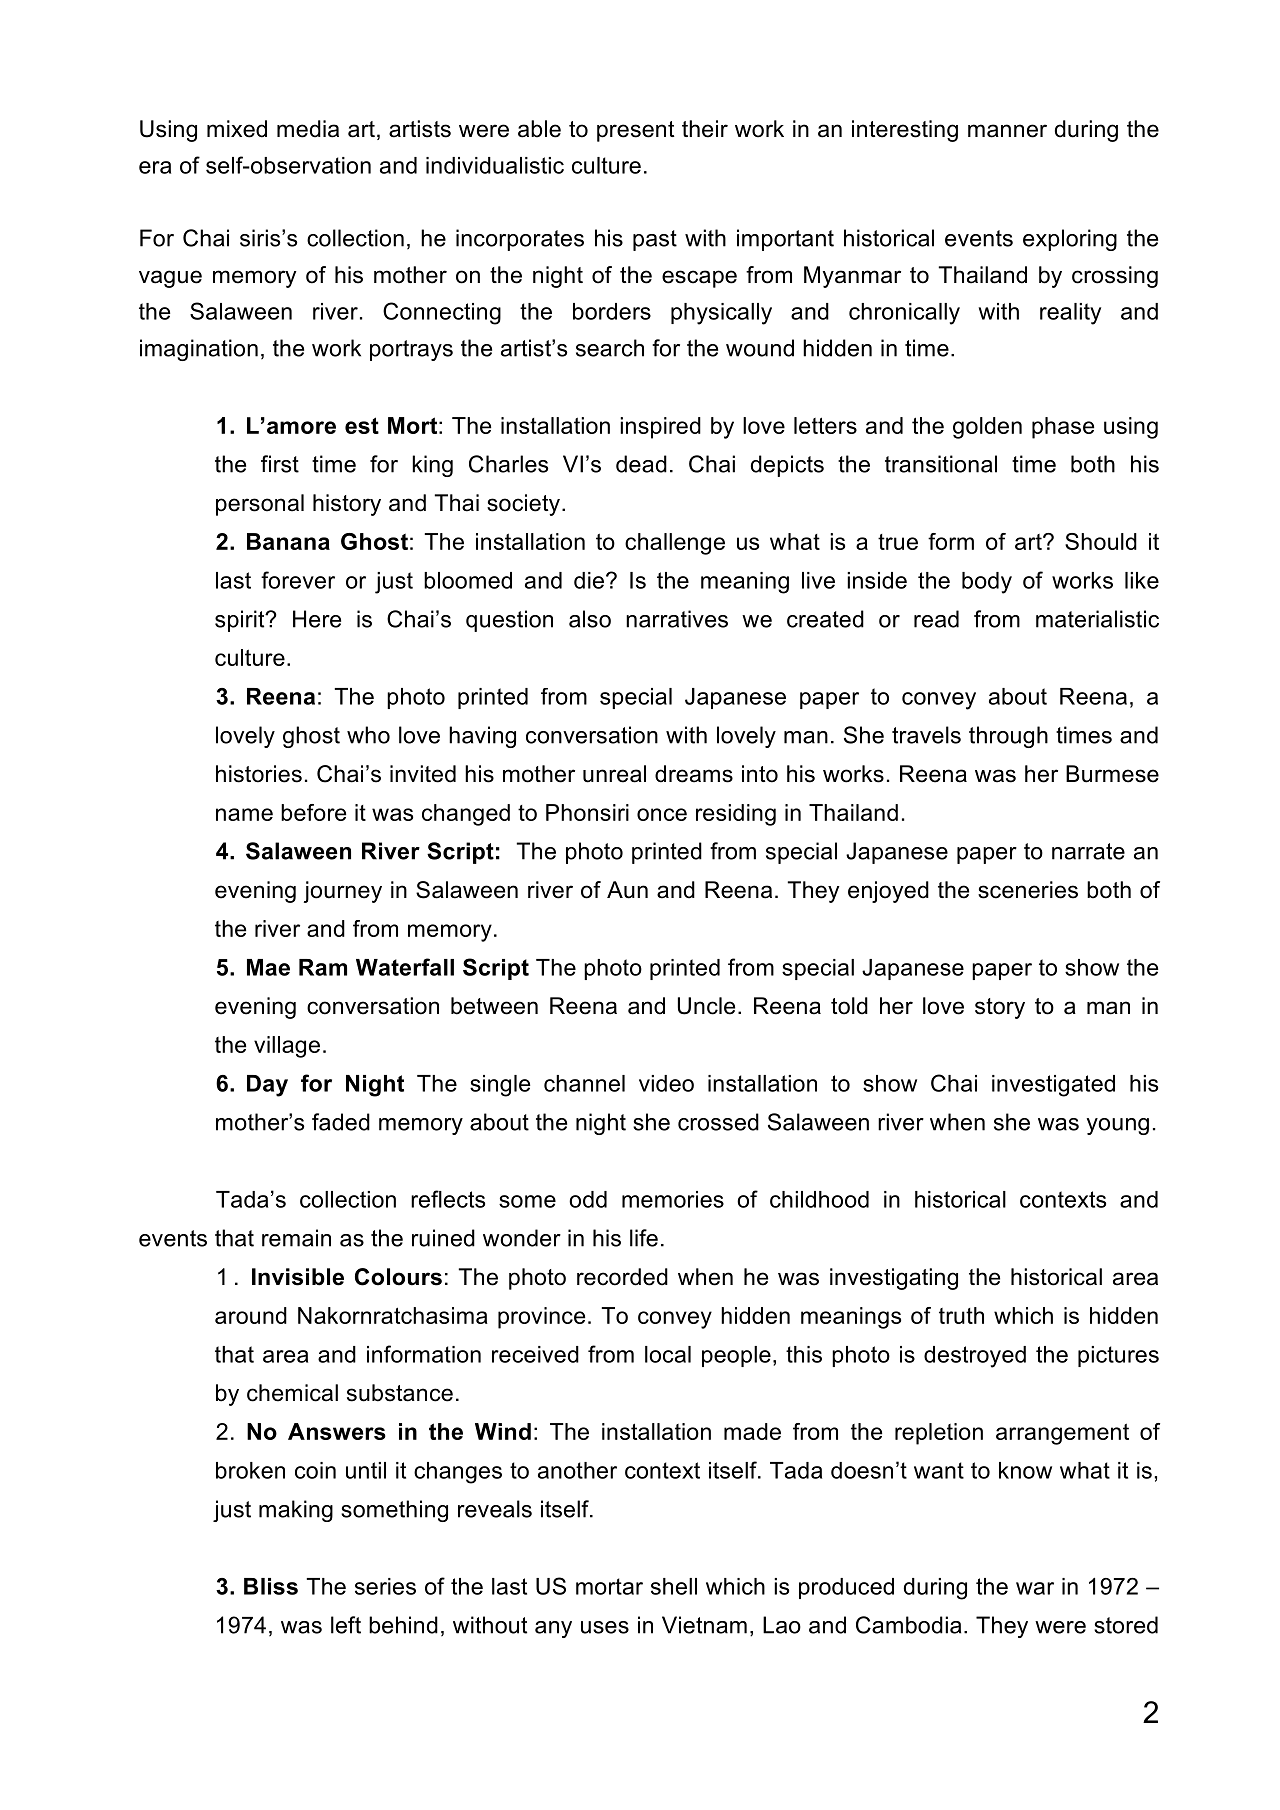 This document has width=1280, height=1810. I want to click on Bliss, so click(271, 1586).
